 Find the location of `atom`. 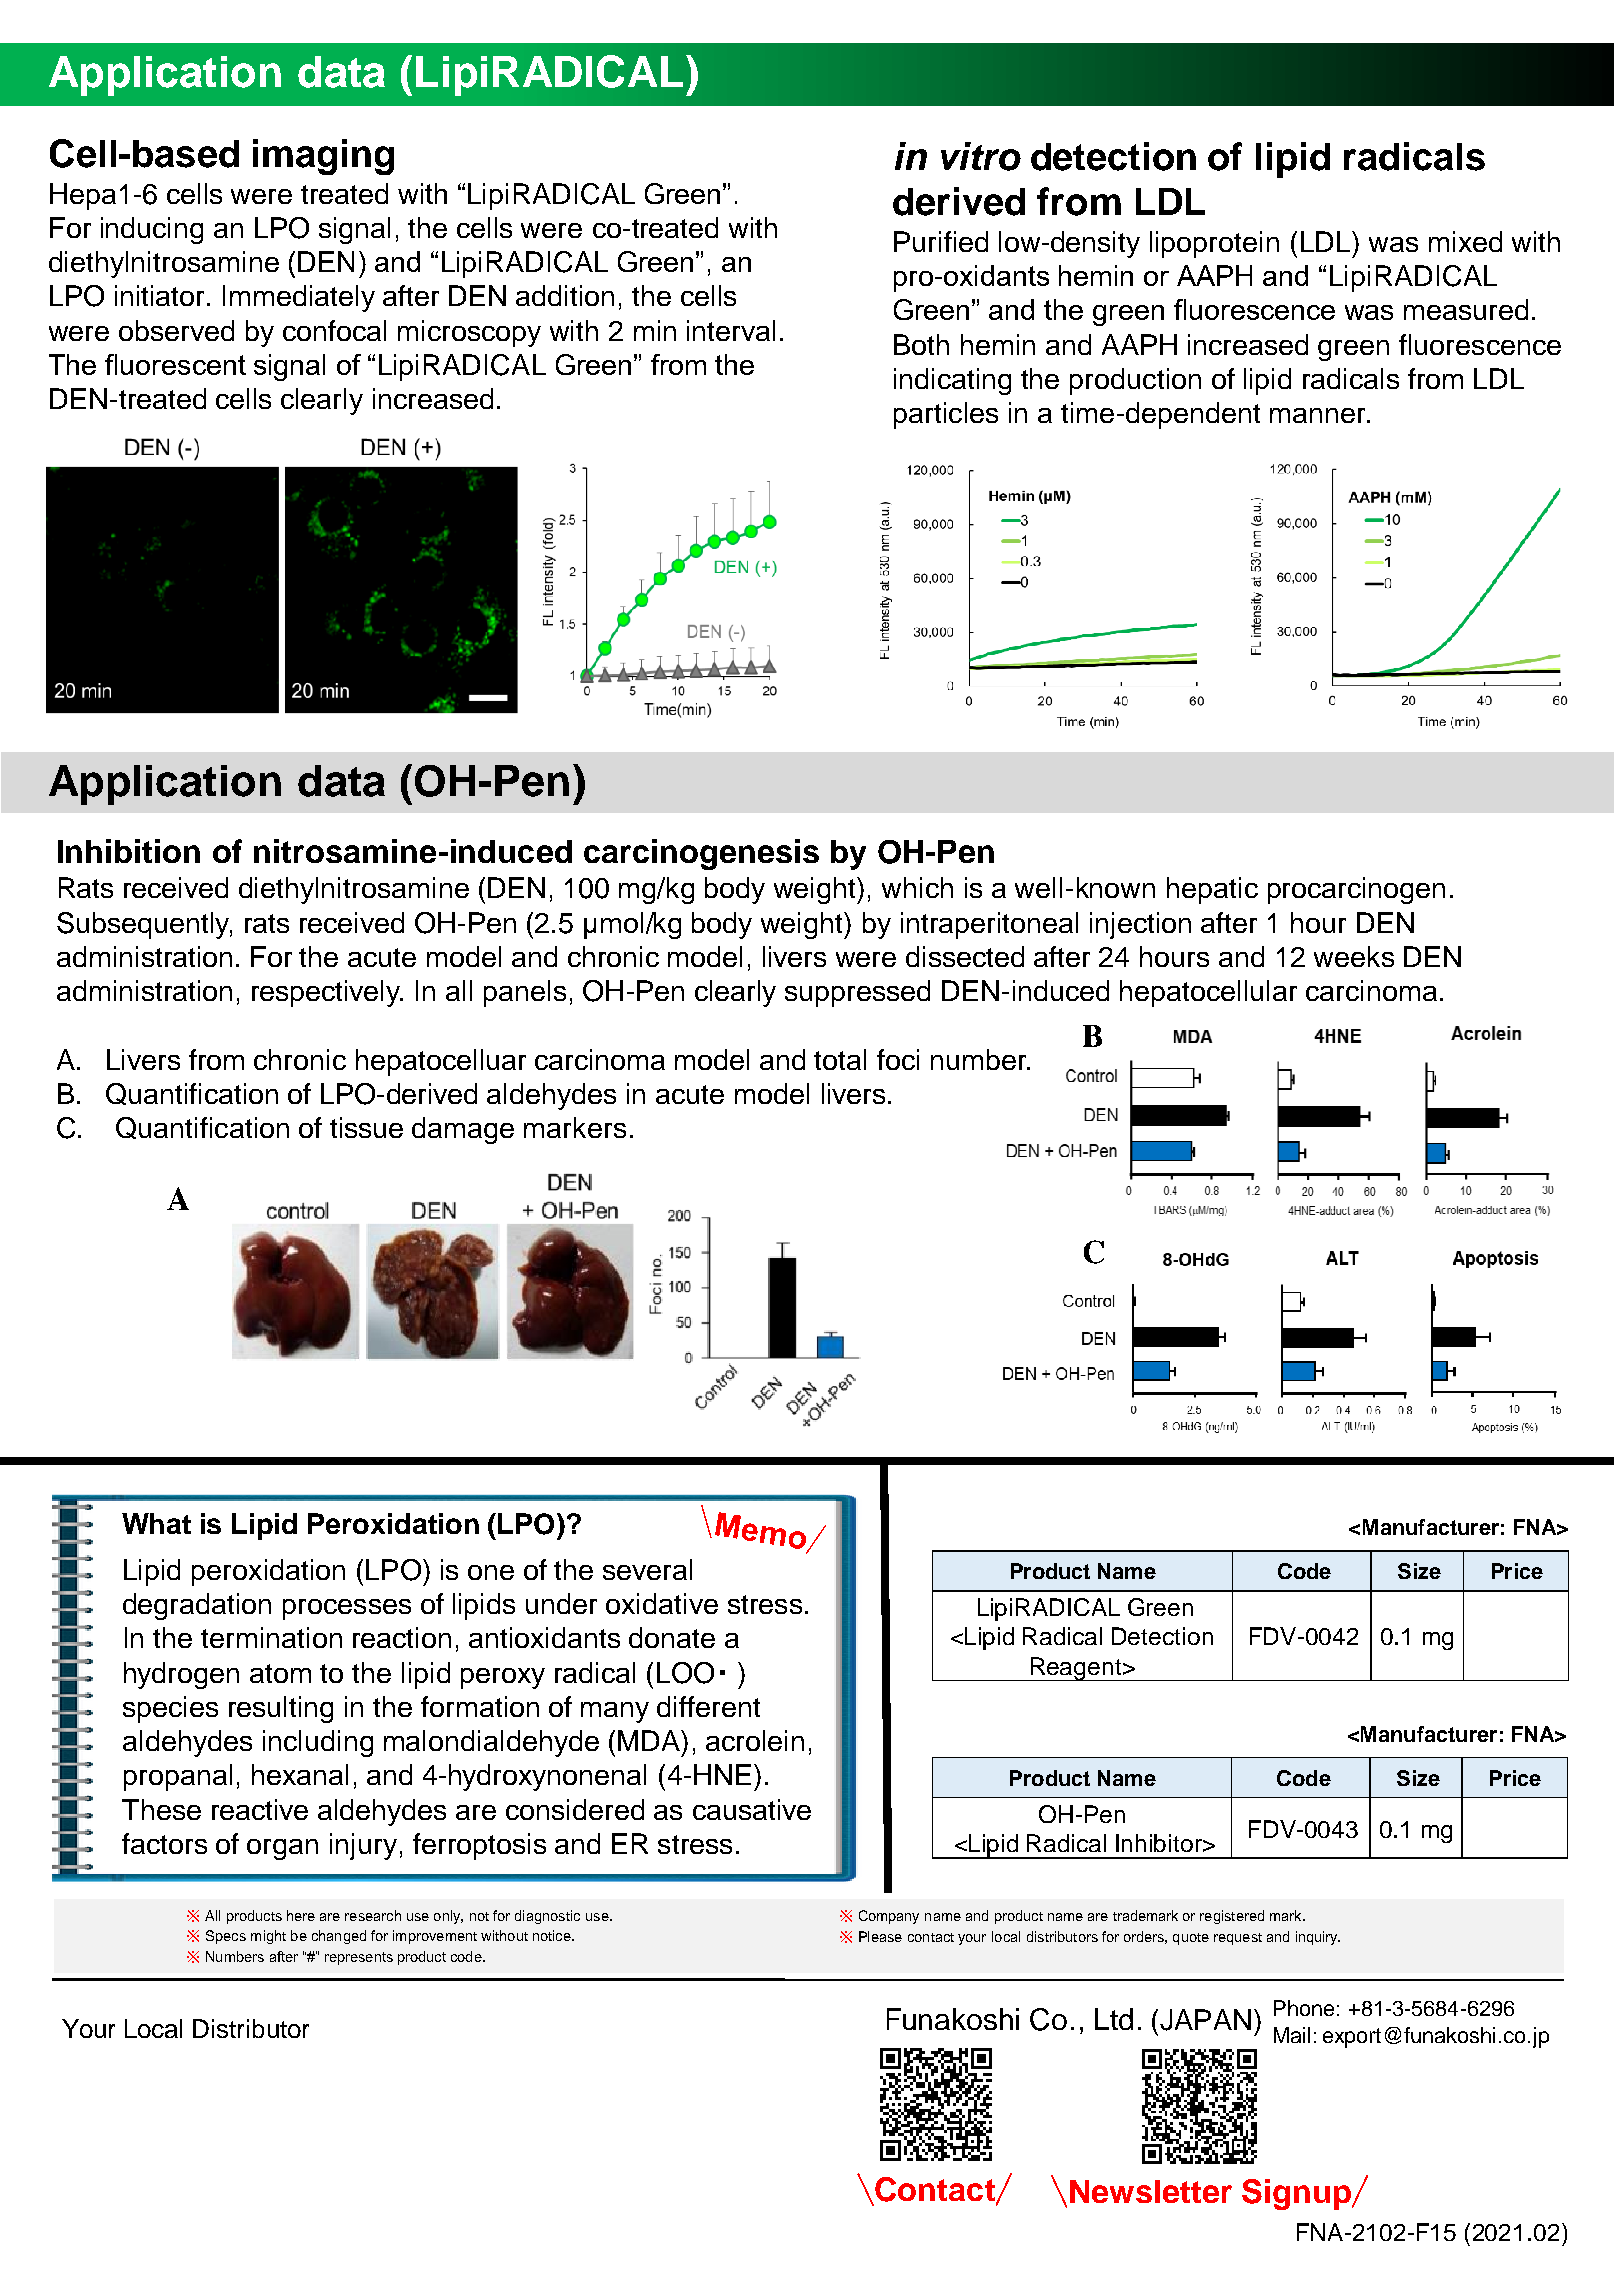

atom is located at coordinates (280, 1673).
